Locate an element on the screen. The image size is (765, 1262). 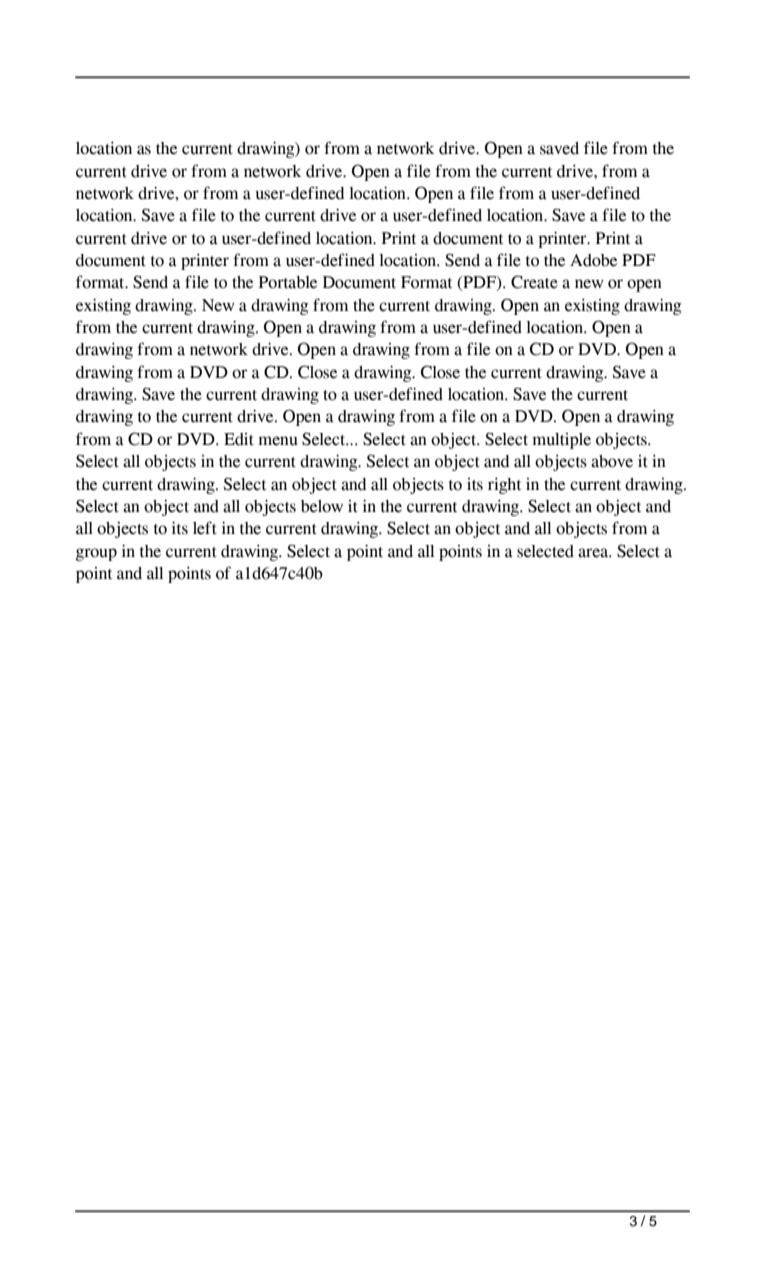
below is located at coordinates (322, 506).
